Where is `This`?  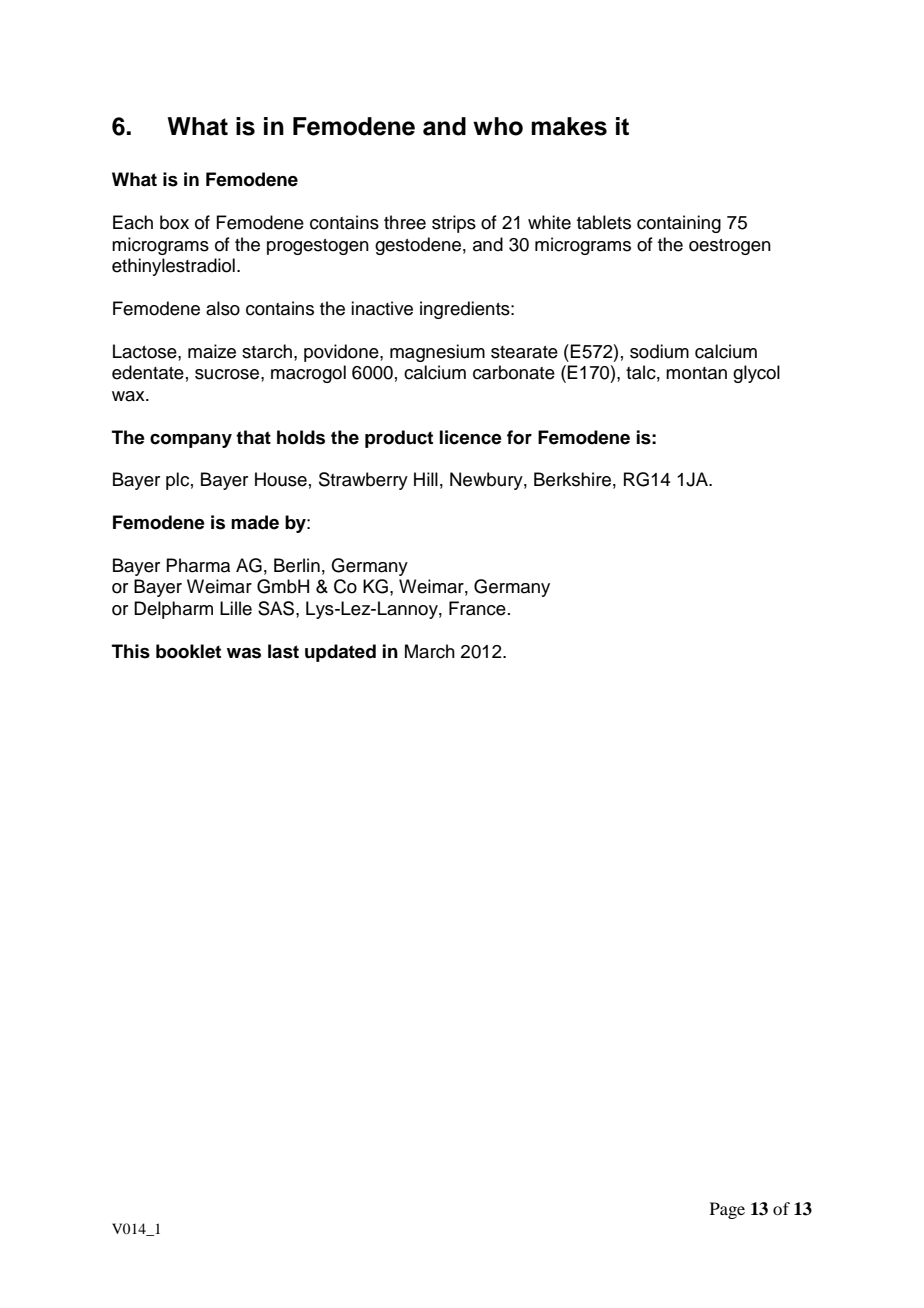 This is located at coordinates (131, 651).
